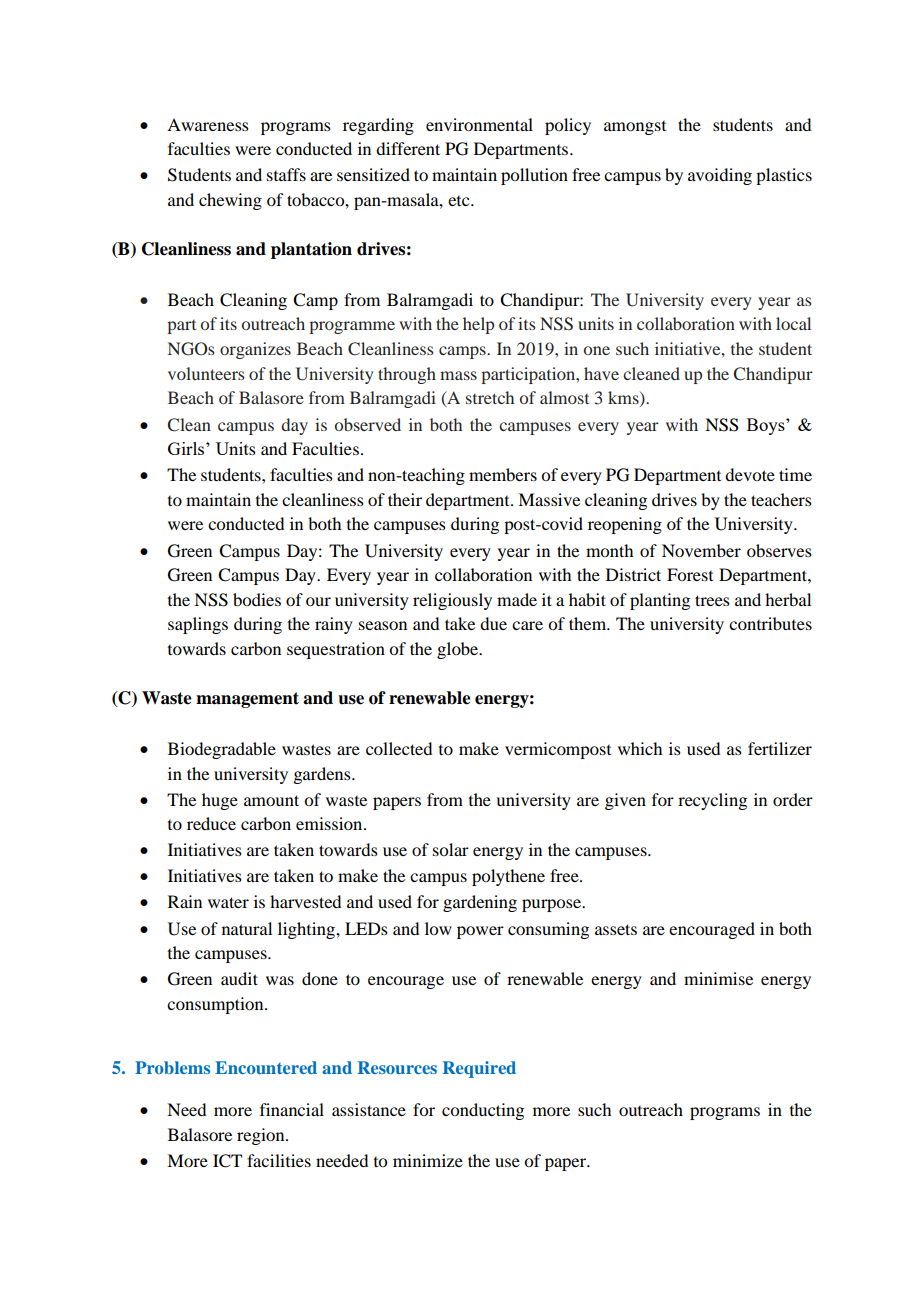 The image size is (924, 1308). What do you see at coordinates (187, 448) in the screenshot?
I see `Girls` at bounding box center [187, 448].
